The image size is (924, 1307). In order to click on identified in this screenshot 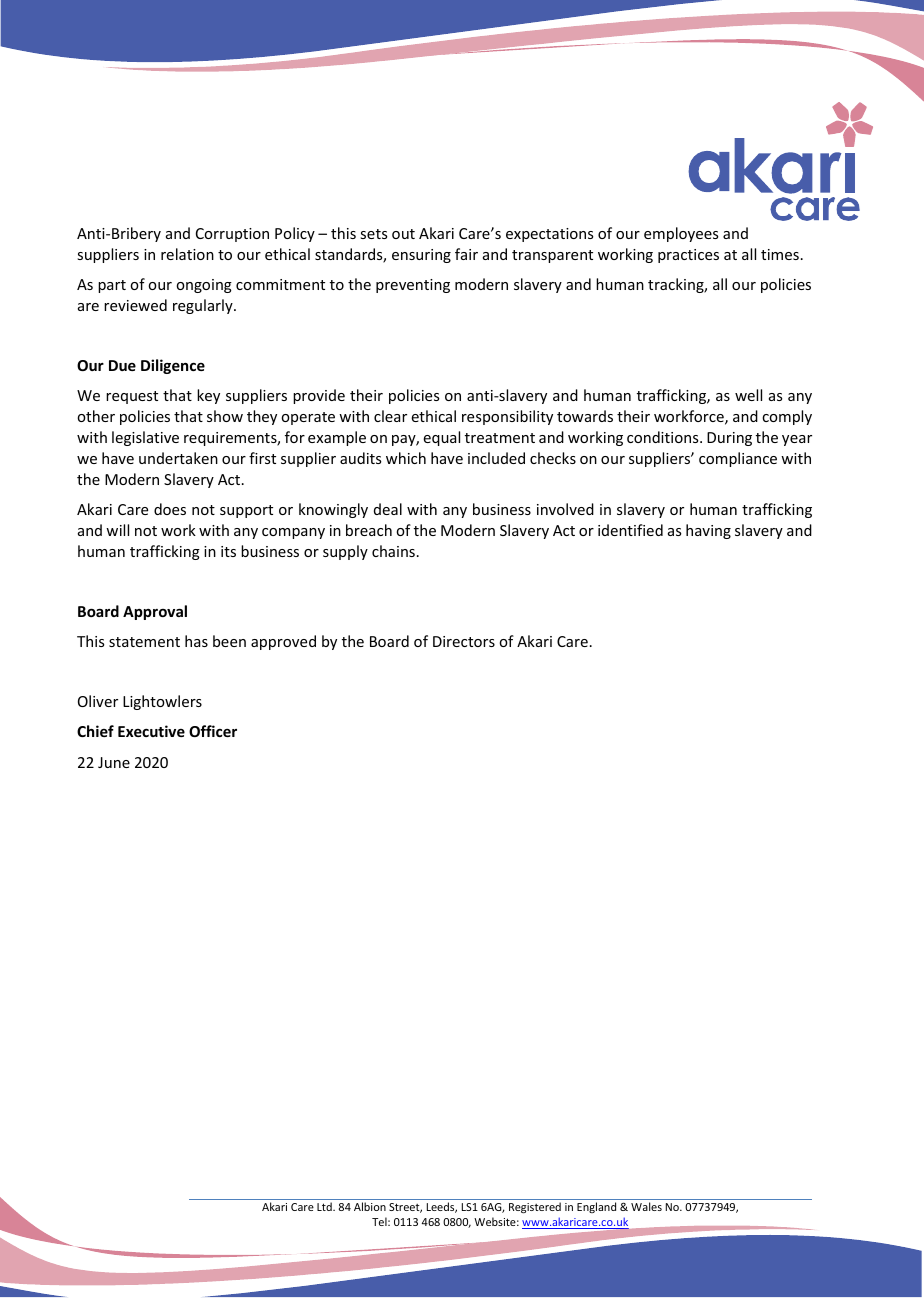, I will do `click(630, 530)`.
